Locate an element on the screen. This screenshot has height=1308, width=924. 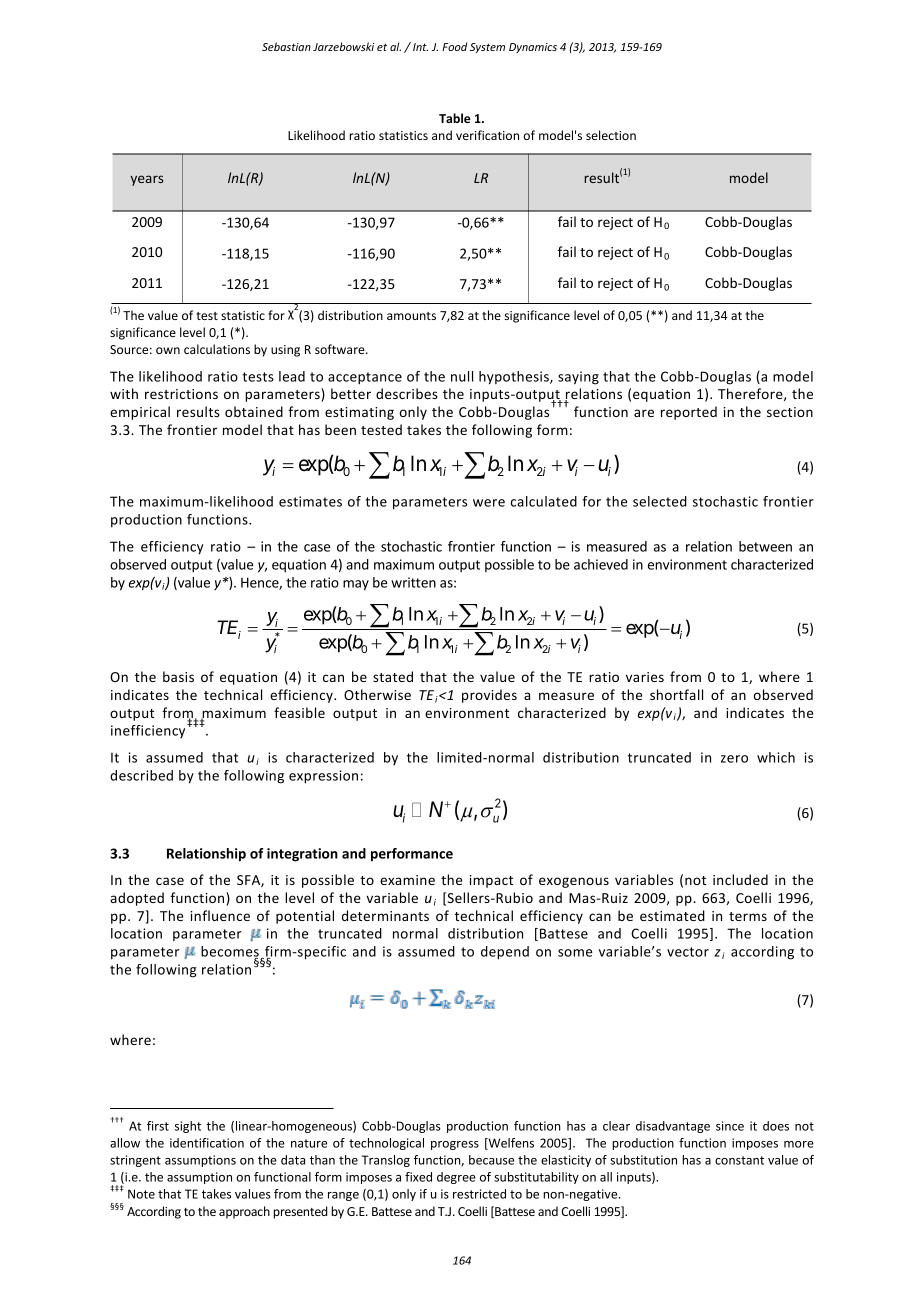
calculations is located at coordinates (217, 349).
